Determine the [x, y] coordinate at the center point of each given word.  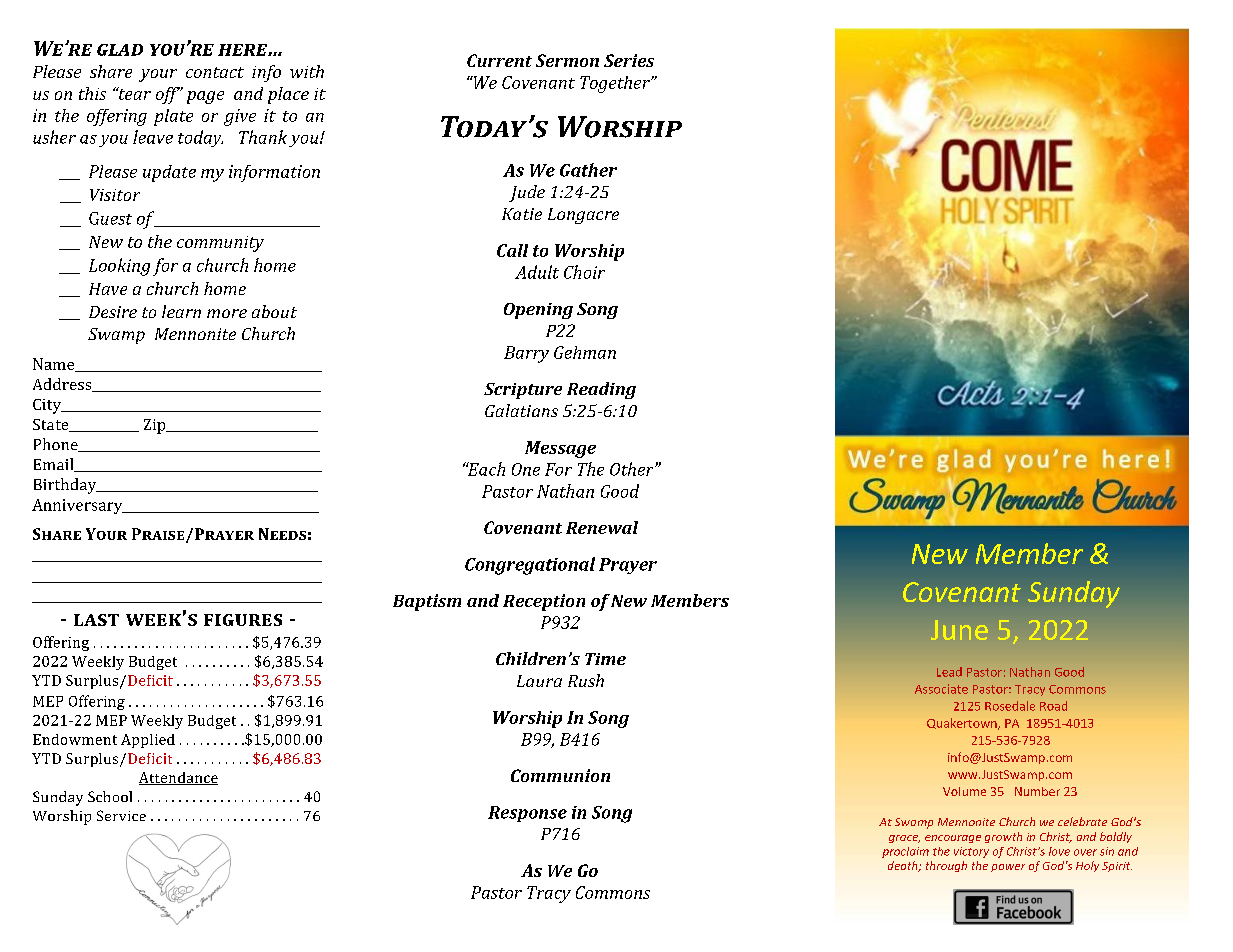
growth [1003, 837]
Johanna [530, 491]
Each [485, 469]
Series [629, 60]
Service [121, 815]
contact [215, 72]
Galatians [521, 410]
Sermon [567, 60]
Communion [560, 775]
